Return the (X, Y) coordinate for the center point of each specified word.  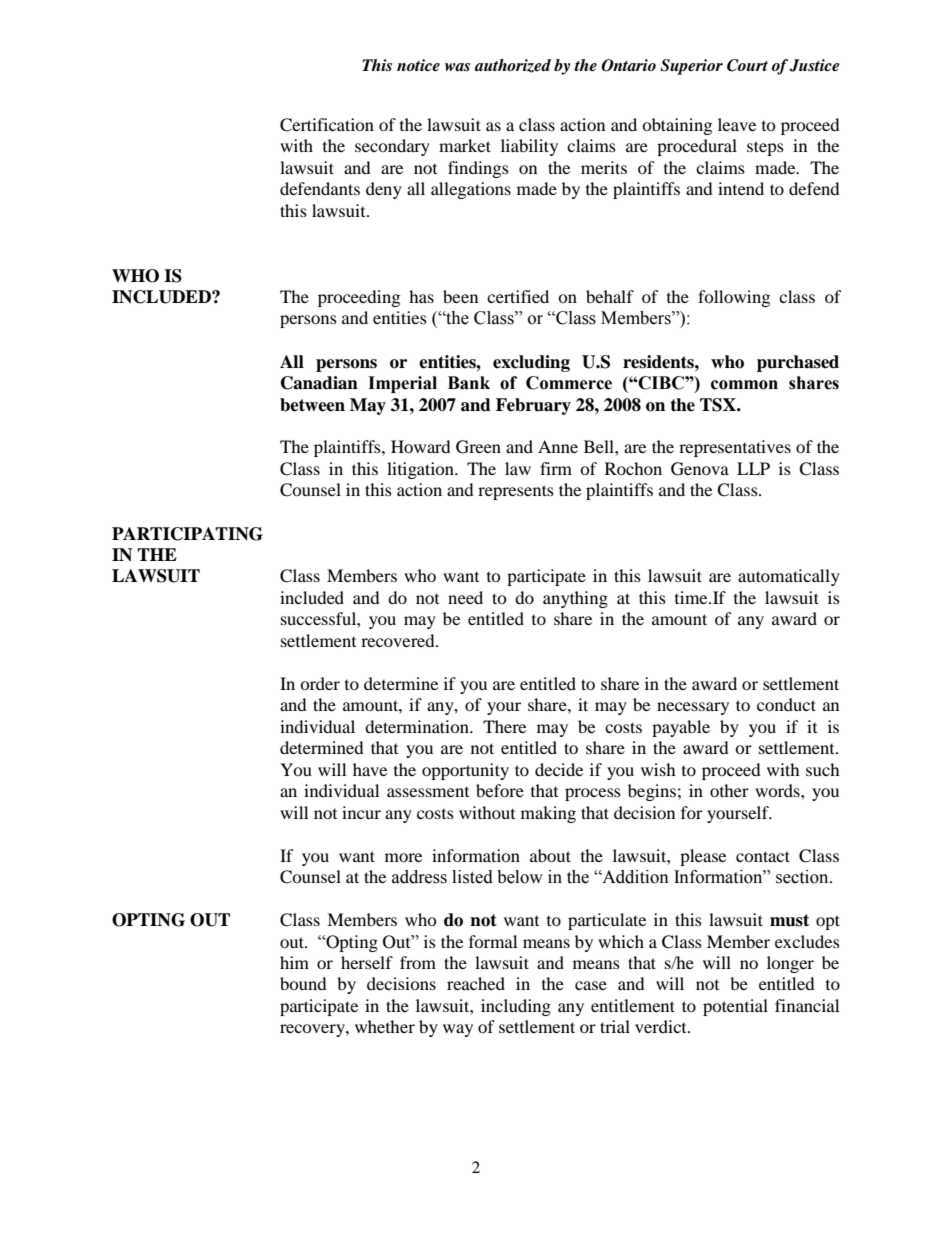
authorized (513, 66)
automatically (789, 577)
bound (303, 983)
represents (516, 492)
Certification (327, 125)
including (516, 1007)
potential (735, 1007)
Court (747, 65)
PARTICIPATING (187, 534)
